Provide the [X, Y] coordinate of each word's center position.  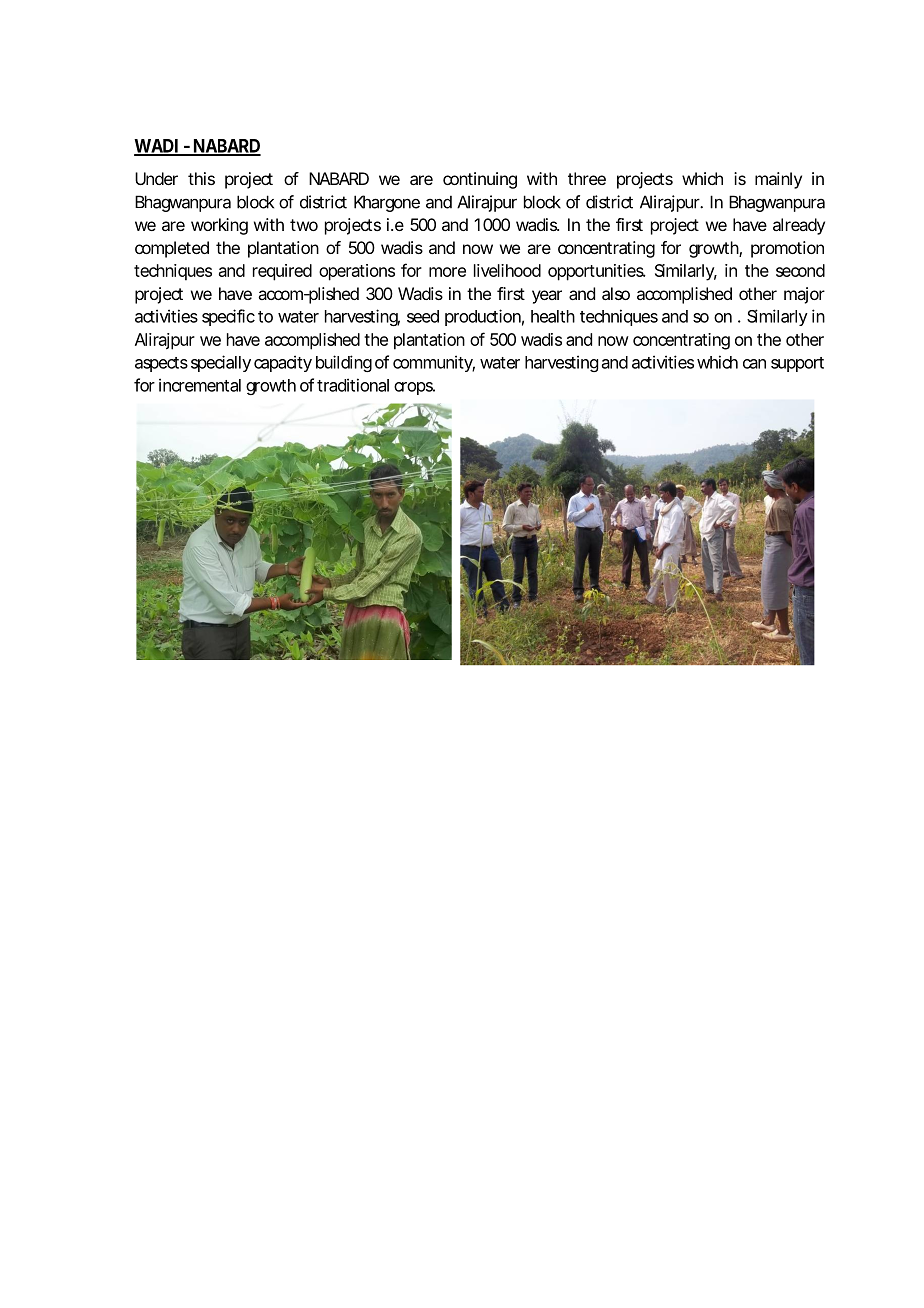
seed [423, 316]
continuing [480, 180]
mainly [778, 180]
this [201, 178]
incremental [200, 385]
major [804, 295]
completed [172, 249]
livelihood [507, 270]
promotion [787, 249]
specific [228, 317]
